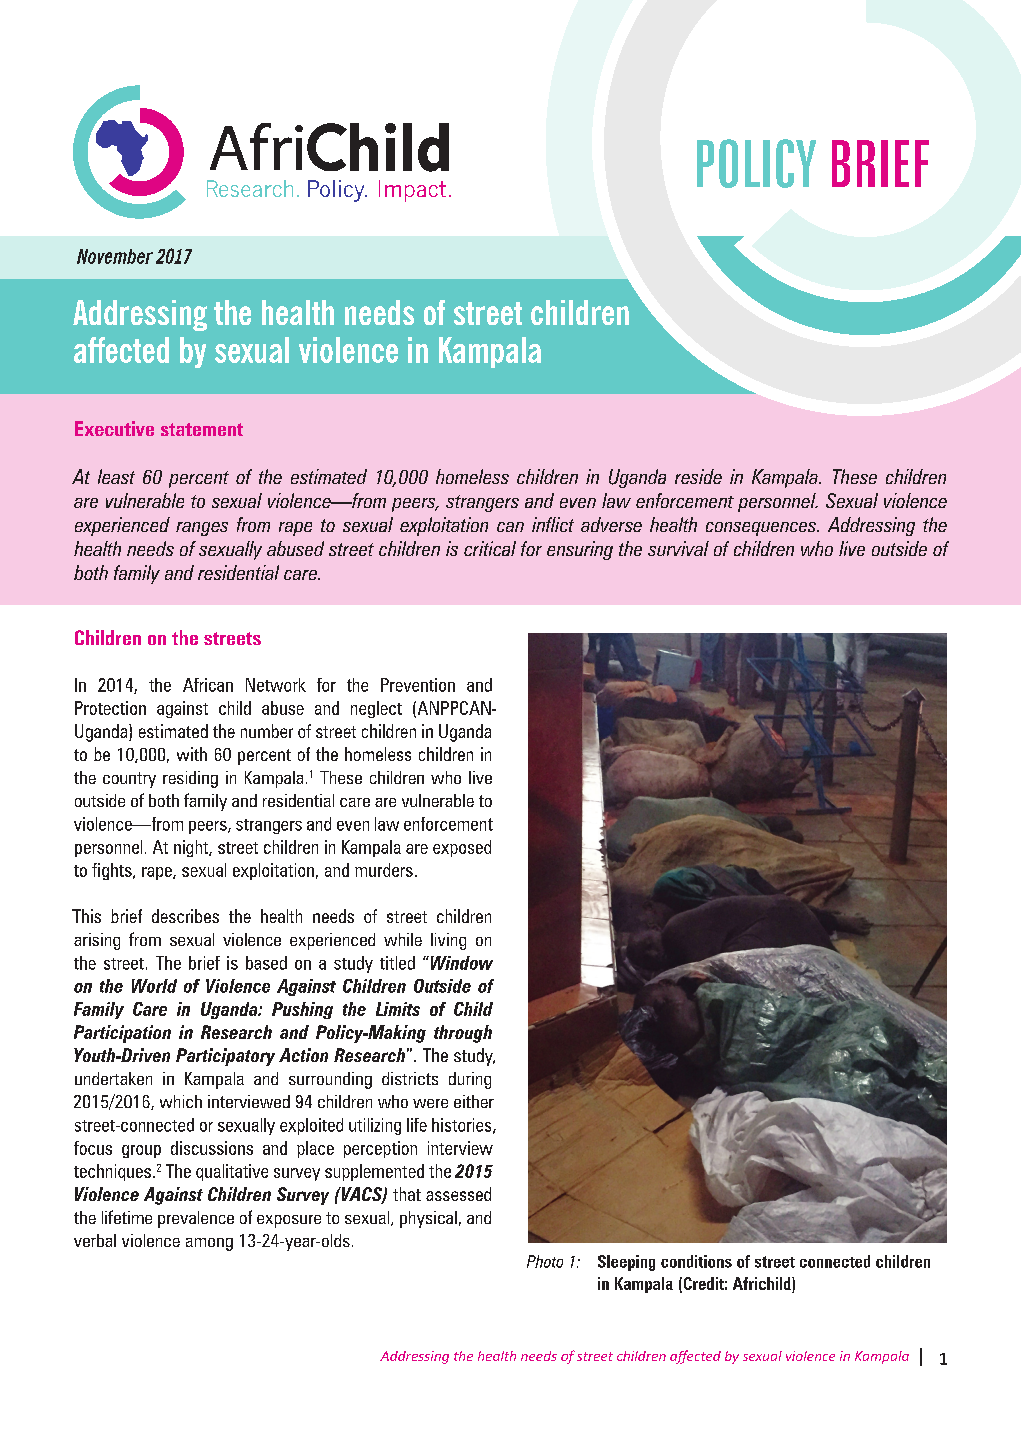 The height and width of the page is (1444, 1021). What do you see at coordinates (192, 754) in the page?
I see `with` at bounding box center [192, 754].
